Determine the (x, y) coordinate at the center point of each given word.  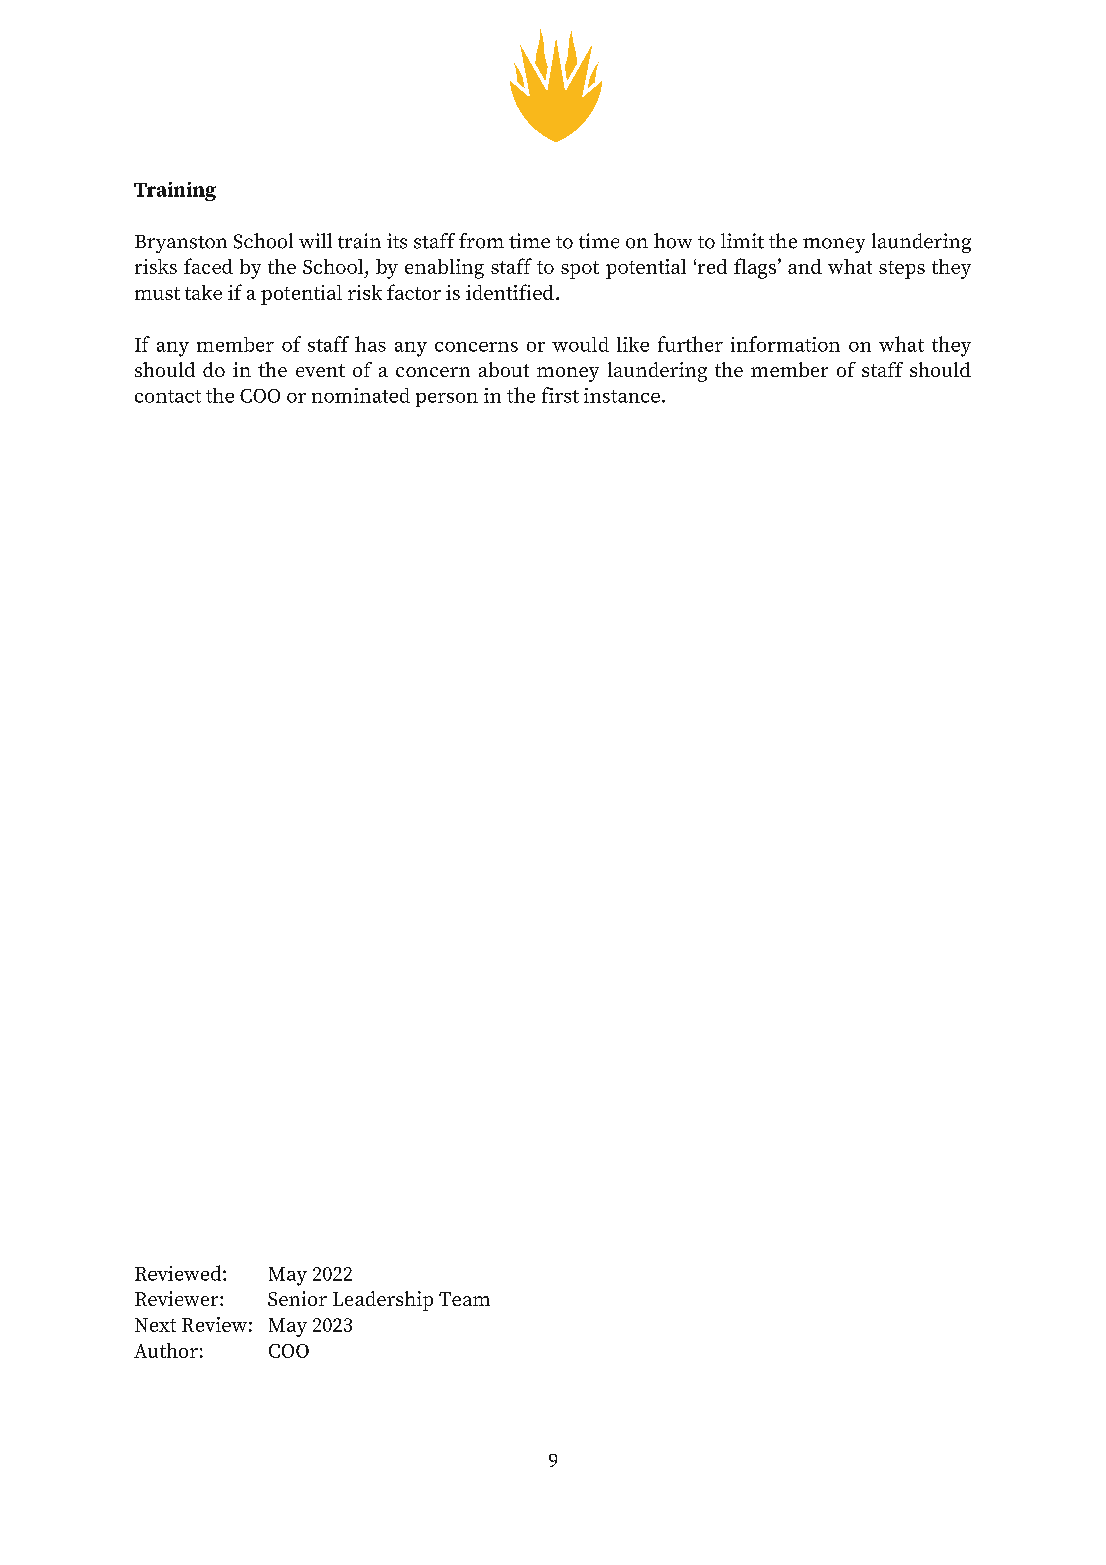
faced (208, 266)
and (805, 266)
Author (166, 1350)
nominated (361, 395)
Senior (297, 1298)
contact (168, 396)
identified (510, 292)
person (447, 400)
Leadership (383, 1301)
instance (622, 395)
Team (464, 1299)
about (504, 369)
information (785, 344)
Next (155, 1325)
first (560, 395)
